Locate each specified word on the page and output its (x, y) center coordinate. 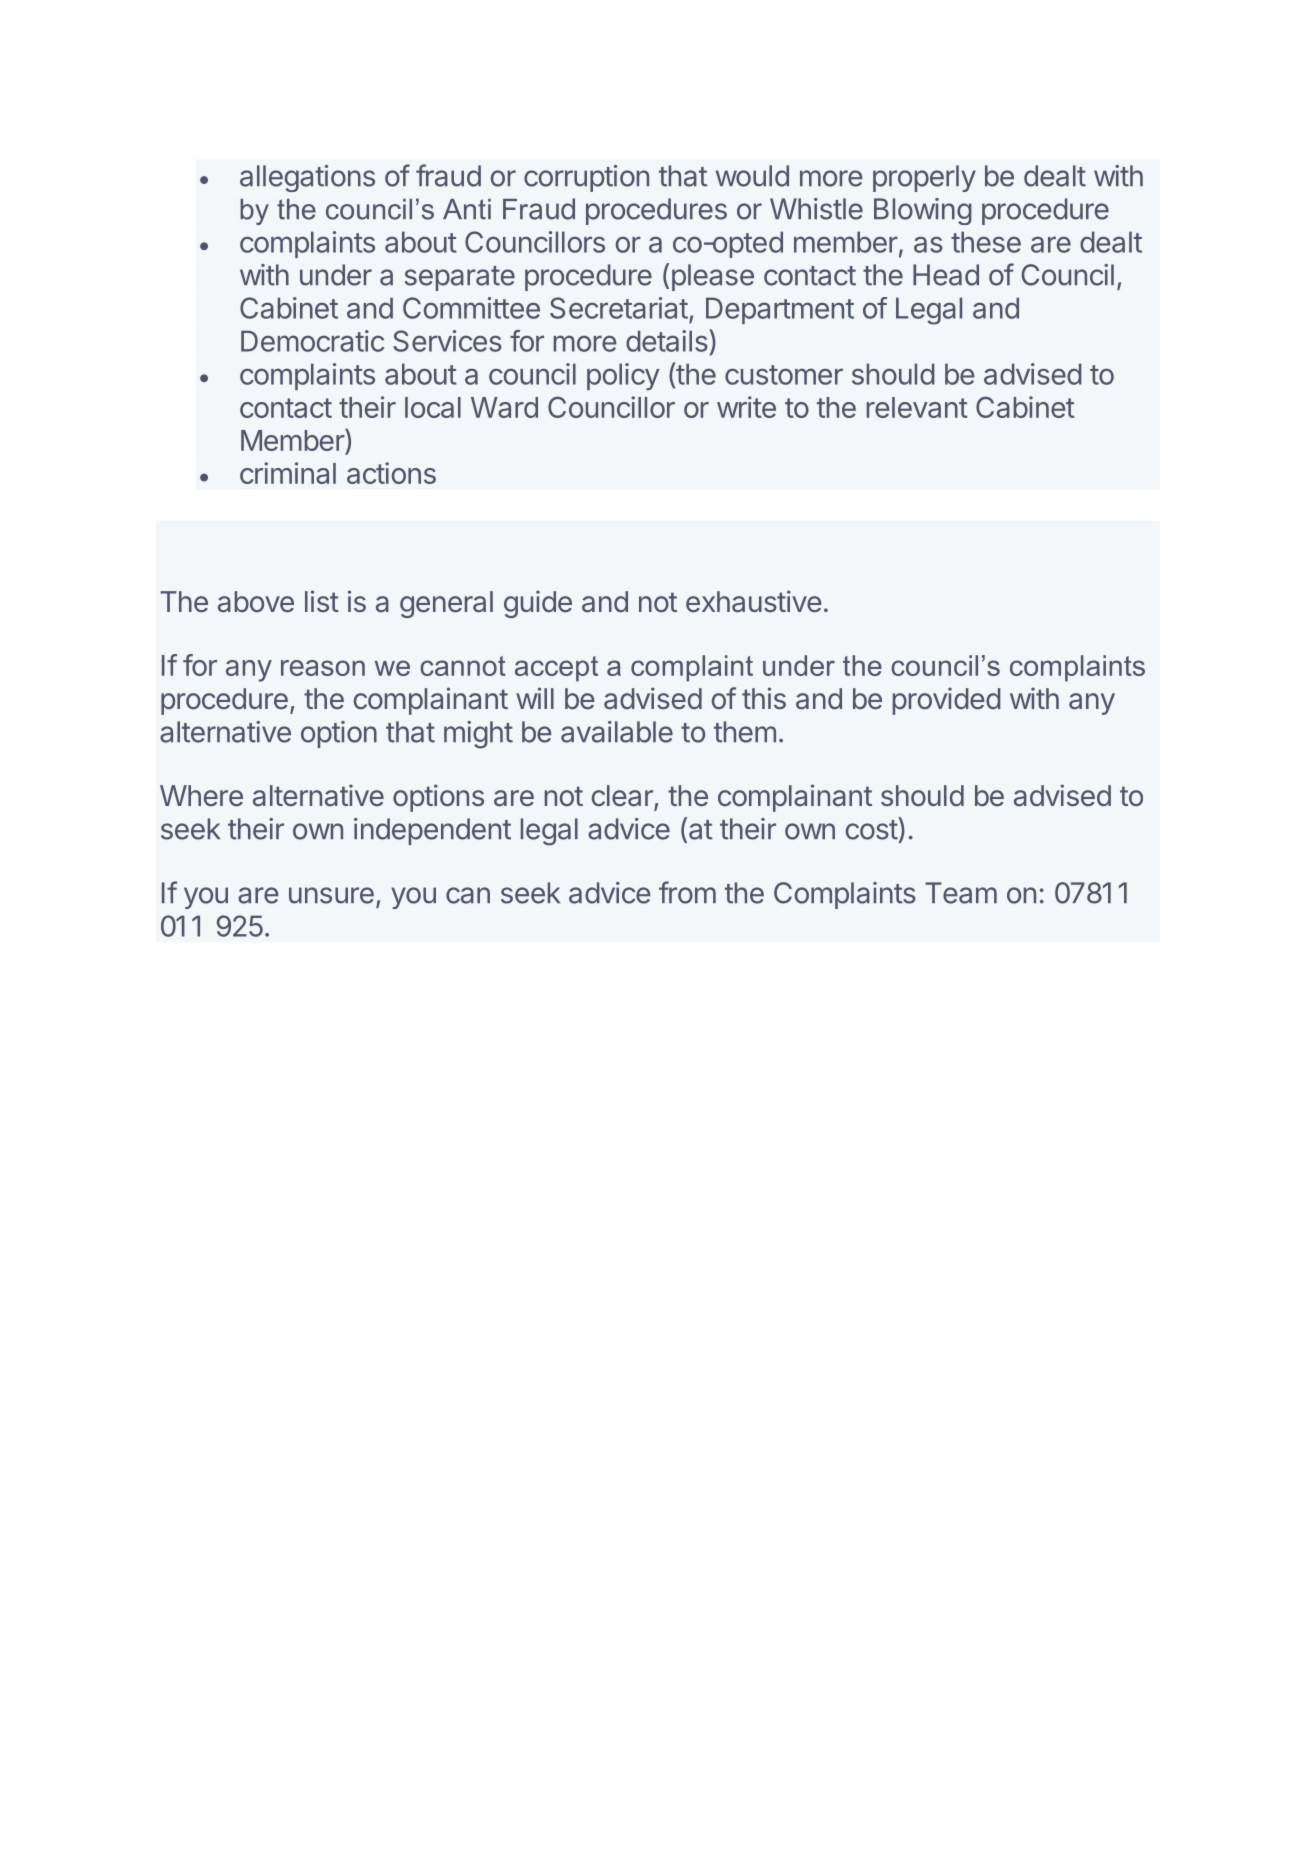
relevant (917, 407)
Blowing (923, 211)
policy (623, 376)
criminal (288, 473)
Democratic (312, 341)
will (535, 698)
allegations (307, 178)
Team (961, 893)
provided (947, 701)
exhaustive (754, 601)
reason (323, 668)
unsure (331, 895)
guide (538, 604)
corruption (586, 178)
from (687, 892)
